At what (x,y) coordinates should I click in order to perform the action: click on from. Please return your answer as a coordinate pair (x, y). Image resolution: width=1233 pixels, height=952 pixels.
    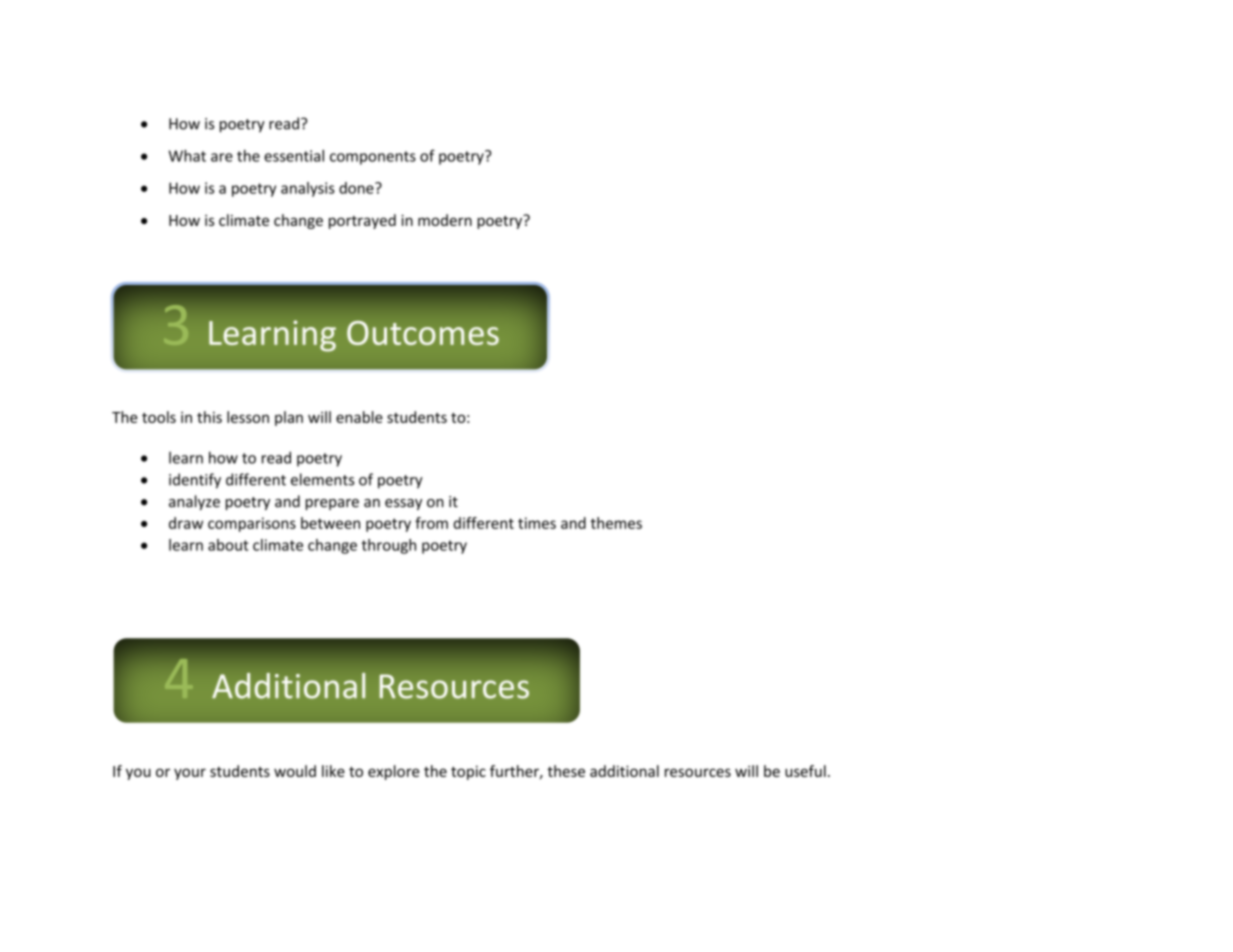
    Looking at the image, I should click on (431, 523).
